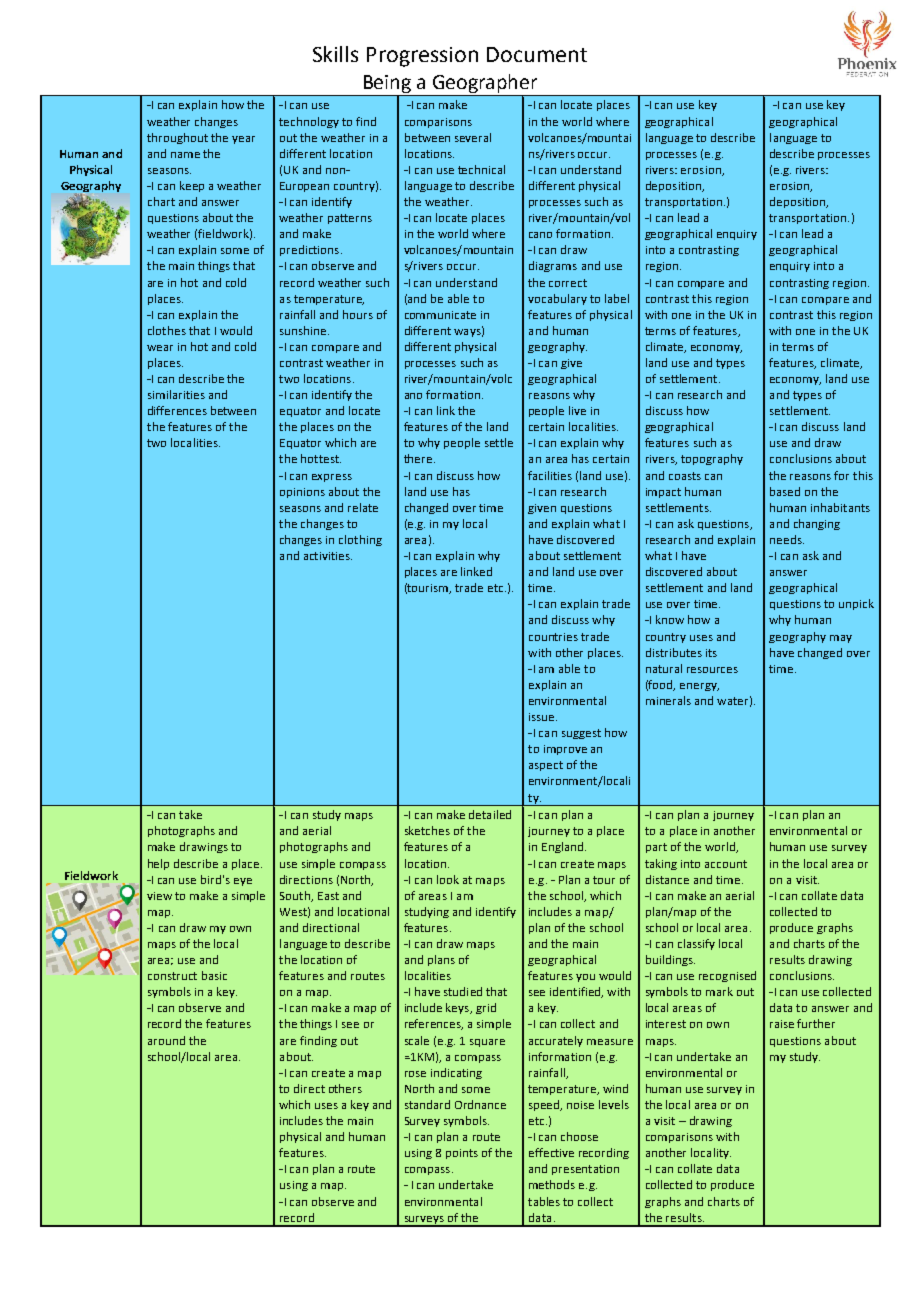 This screenshot has height=1308, width=924. Describe the element at coordinates (166, 1040) in the screenshot. I see `around` at that location.
